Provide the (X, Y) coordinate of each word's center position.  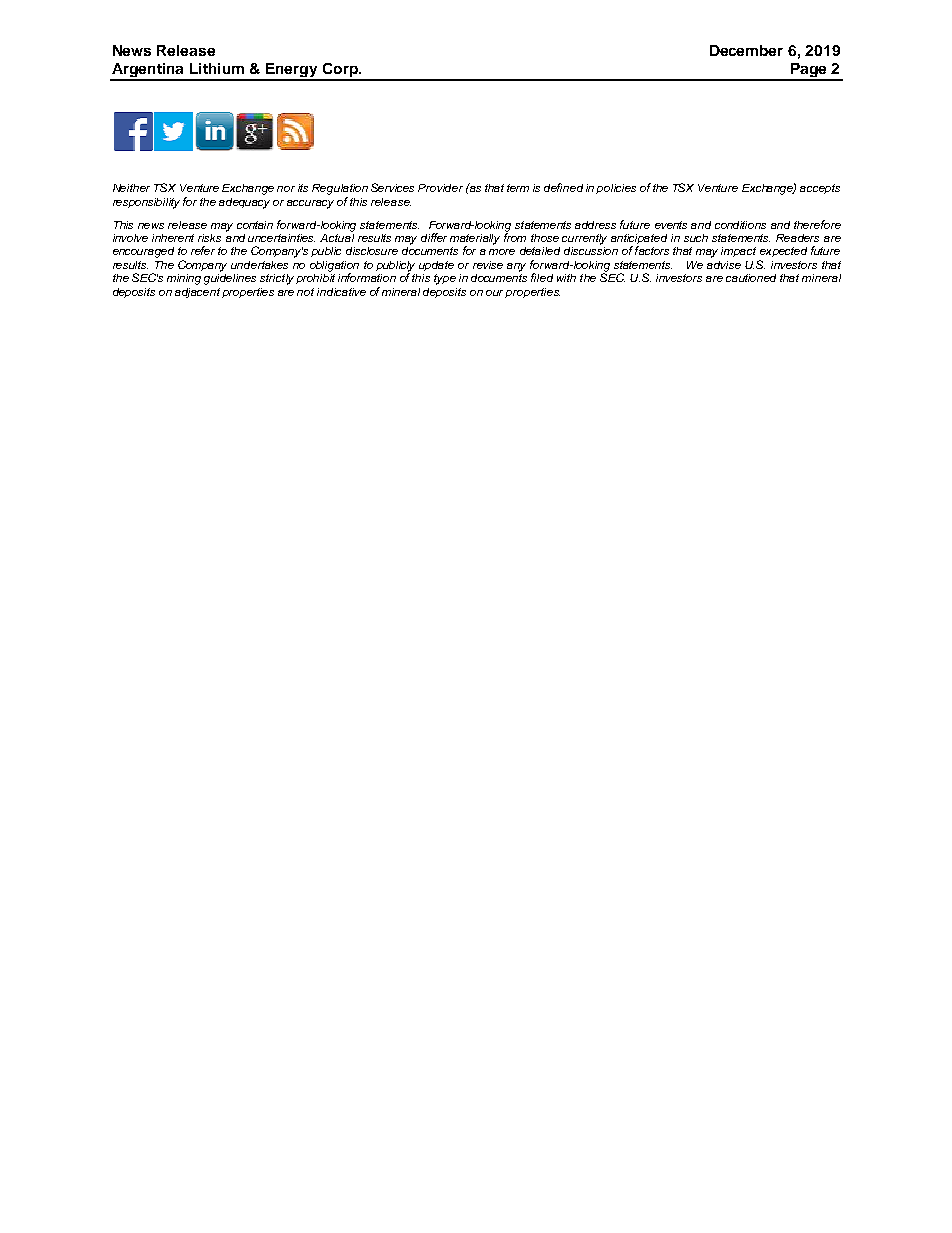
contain (255, 225)
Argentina (148, 71)
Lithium (217, 68)
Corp (340, 71)
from (515, 236)
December (746, 50)
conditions (740, 225)
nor (286, 189)
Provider (440, 188)
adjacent (197, 293)
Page (809, 71)
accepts (820, 189)
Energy (291, 71)
